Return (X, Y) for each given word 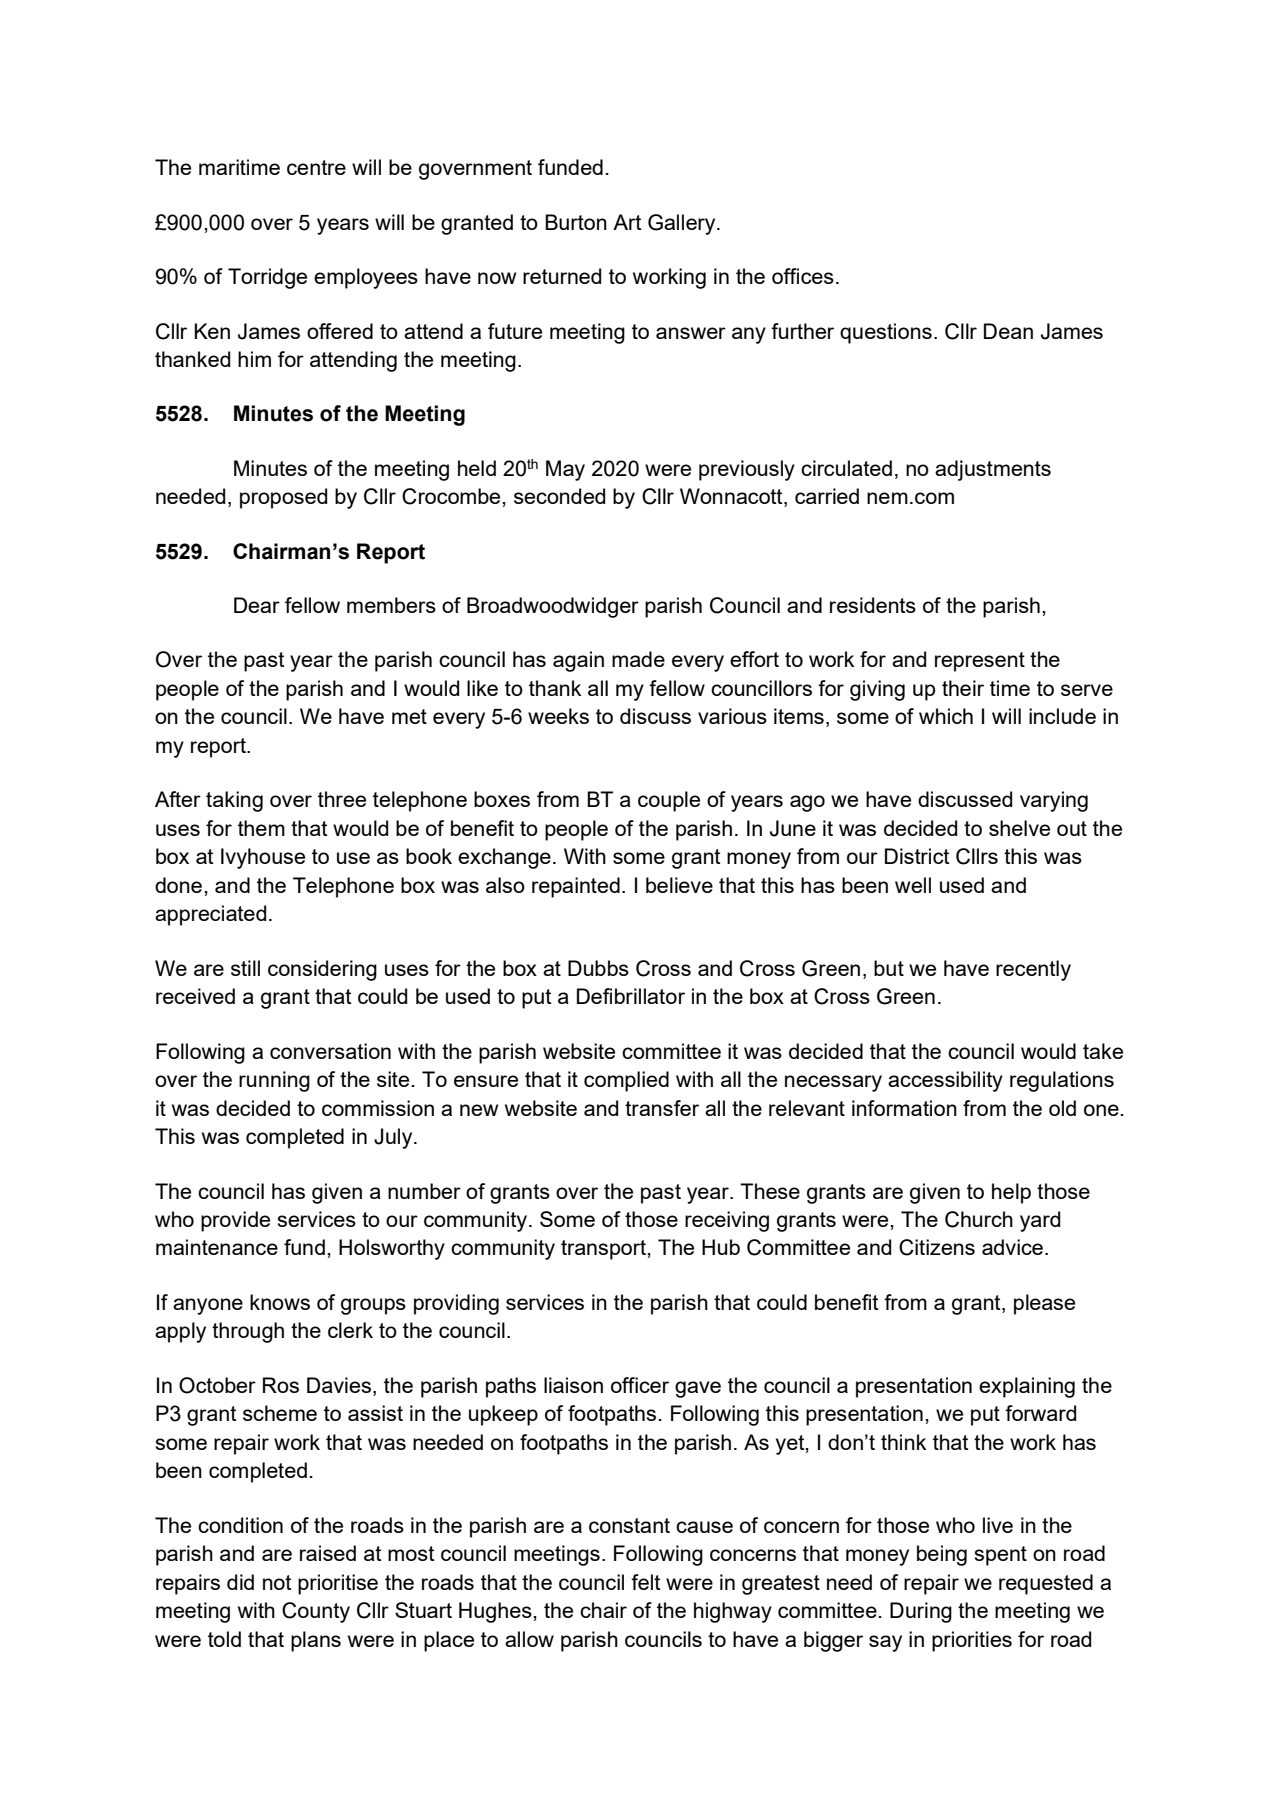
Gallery (683, 224)
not (277, 1582)
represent (980, 662)
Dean (1008, 331)
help (1011, 1193)
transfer (662, 1108)
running (274, 1081)
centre (316, 167)
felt (645, 1582)
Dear (257, 605)
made (638, 659)
